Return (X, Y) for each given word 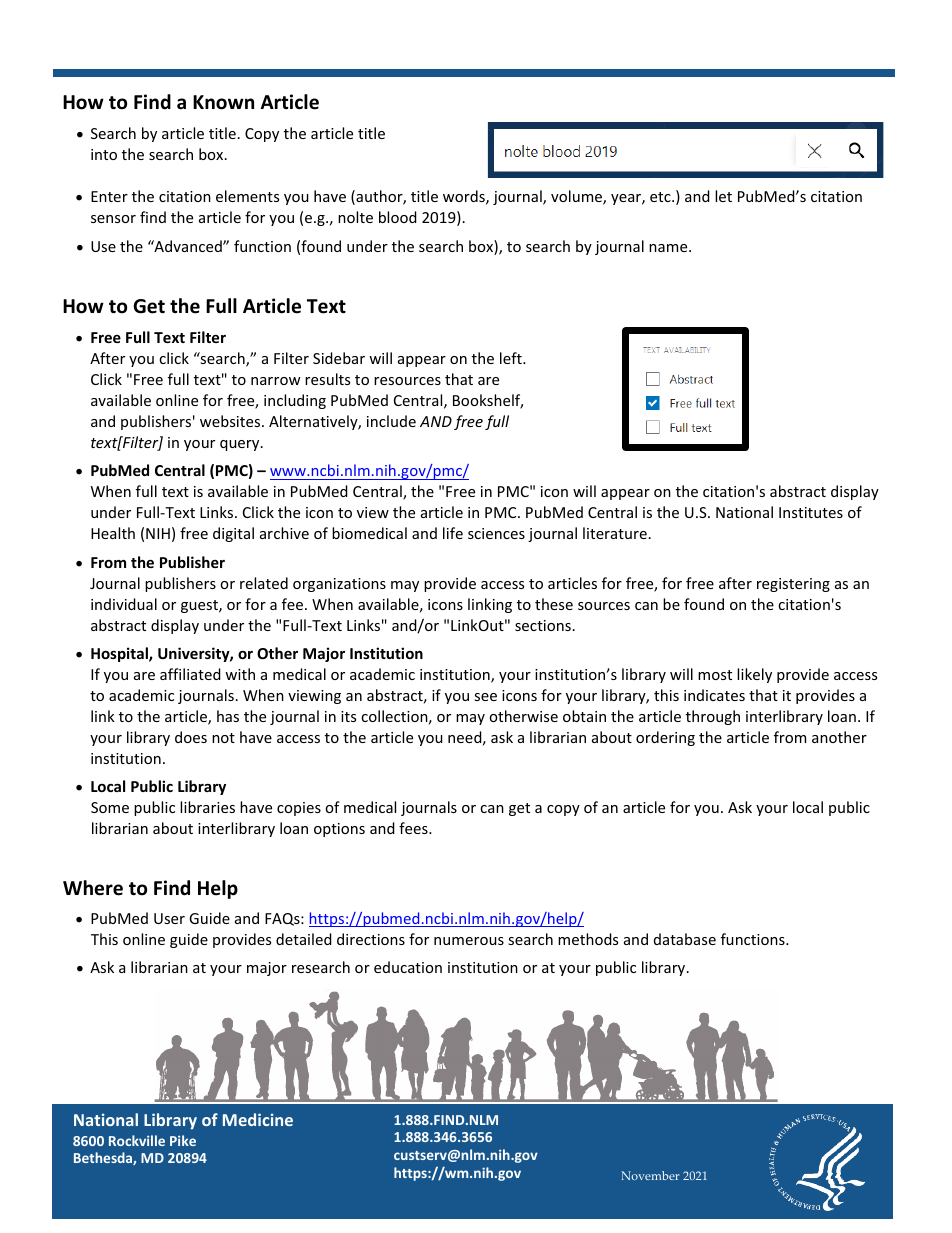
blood (398, 217)
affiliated (190, 674)
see (485, 697)
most (715, 675)
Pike (183, 1140)
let (723, 196)
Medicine (258, 1119)
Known (223, 102)
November (650, 1175)
